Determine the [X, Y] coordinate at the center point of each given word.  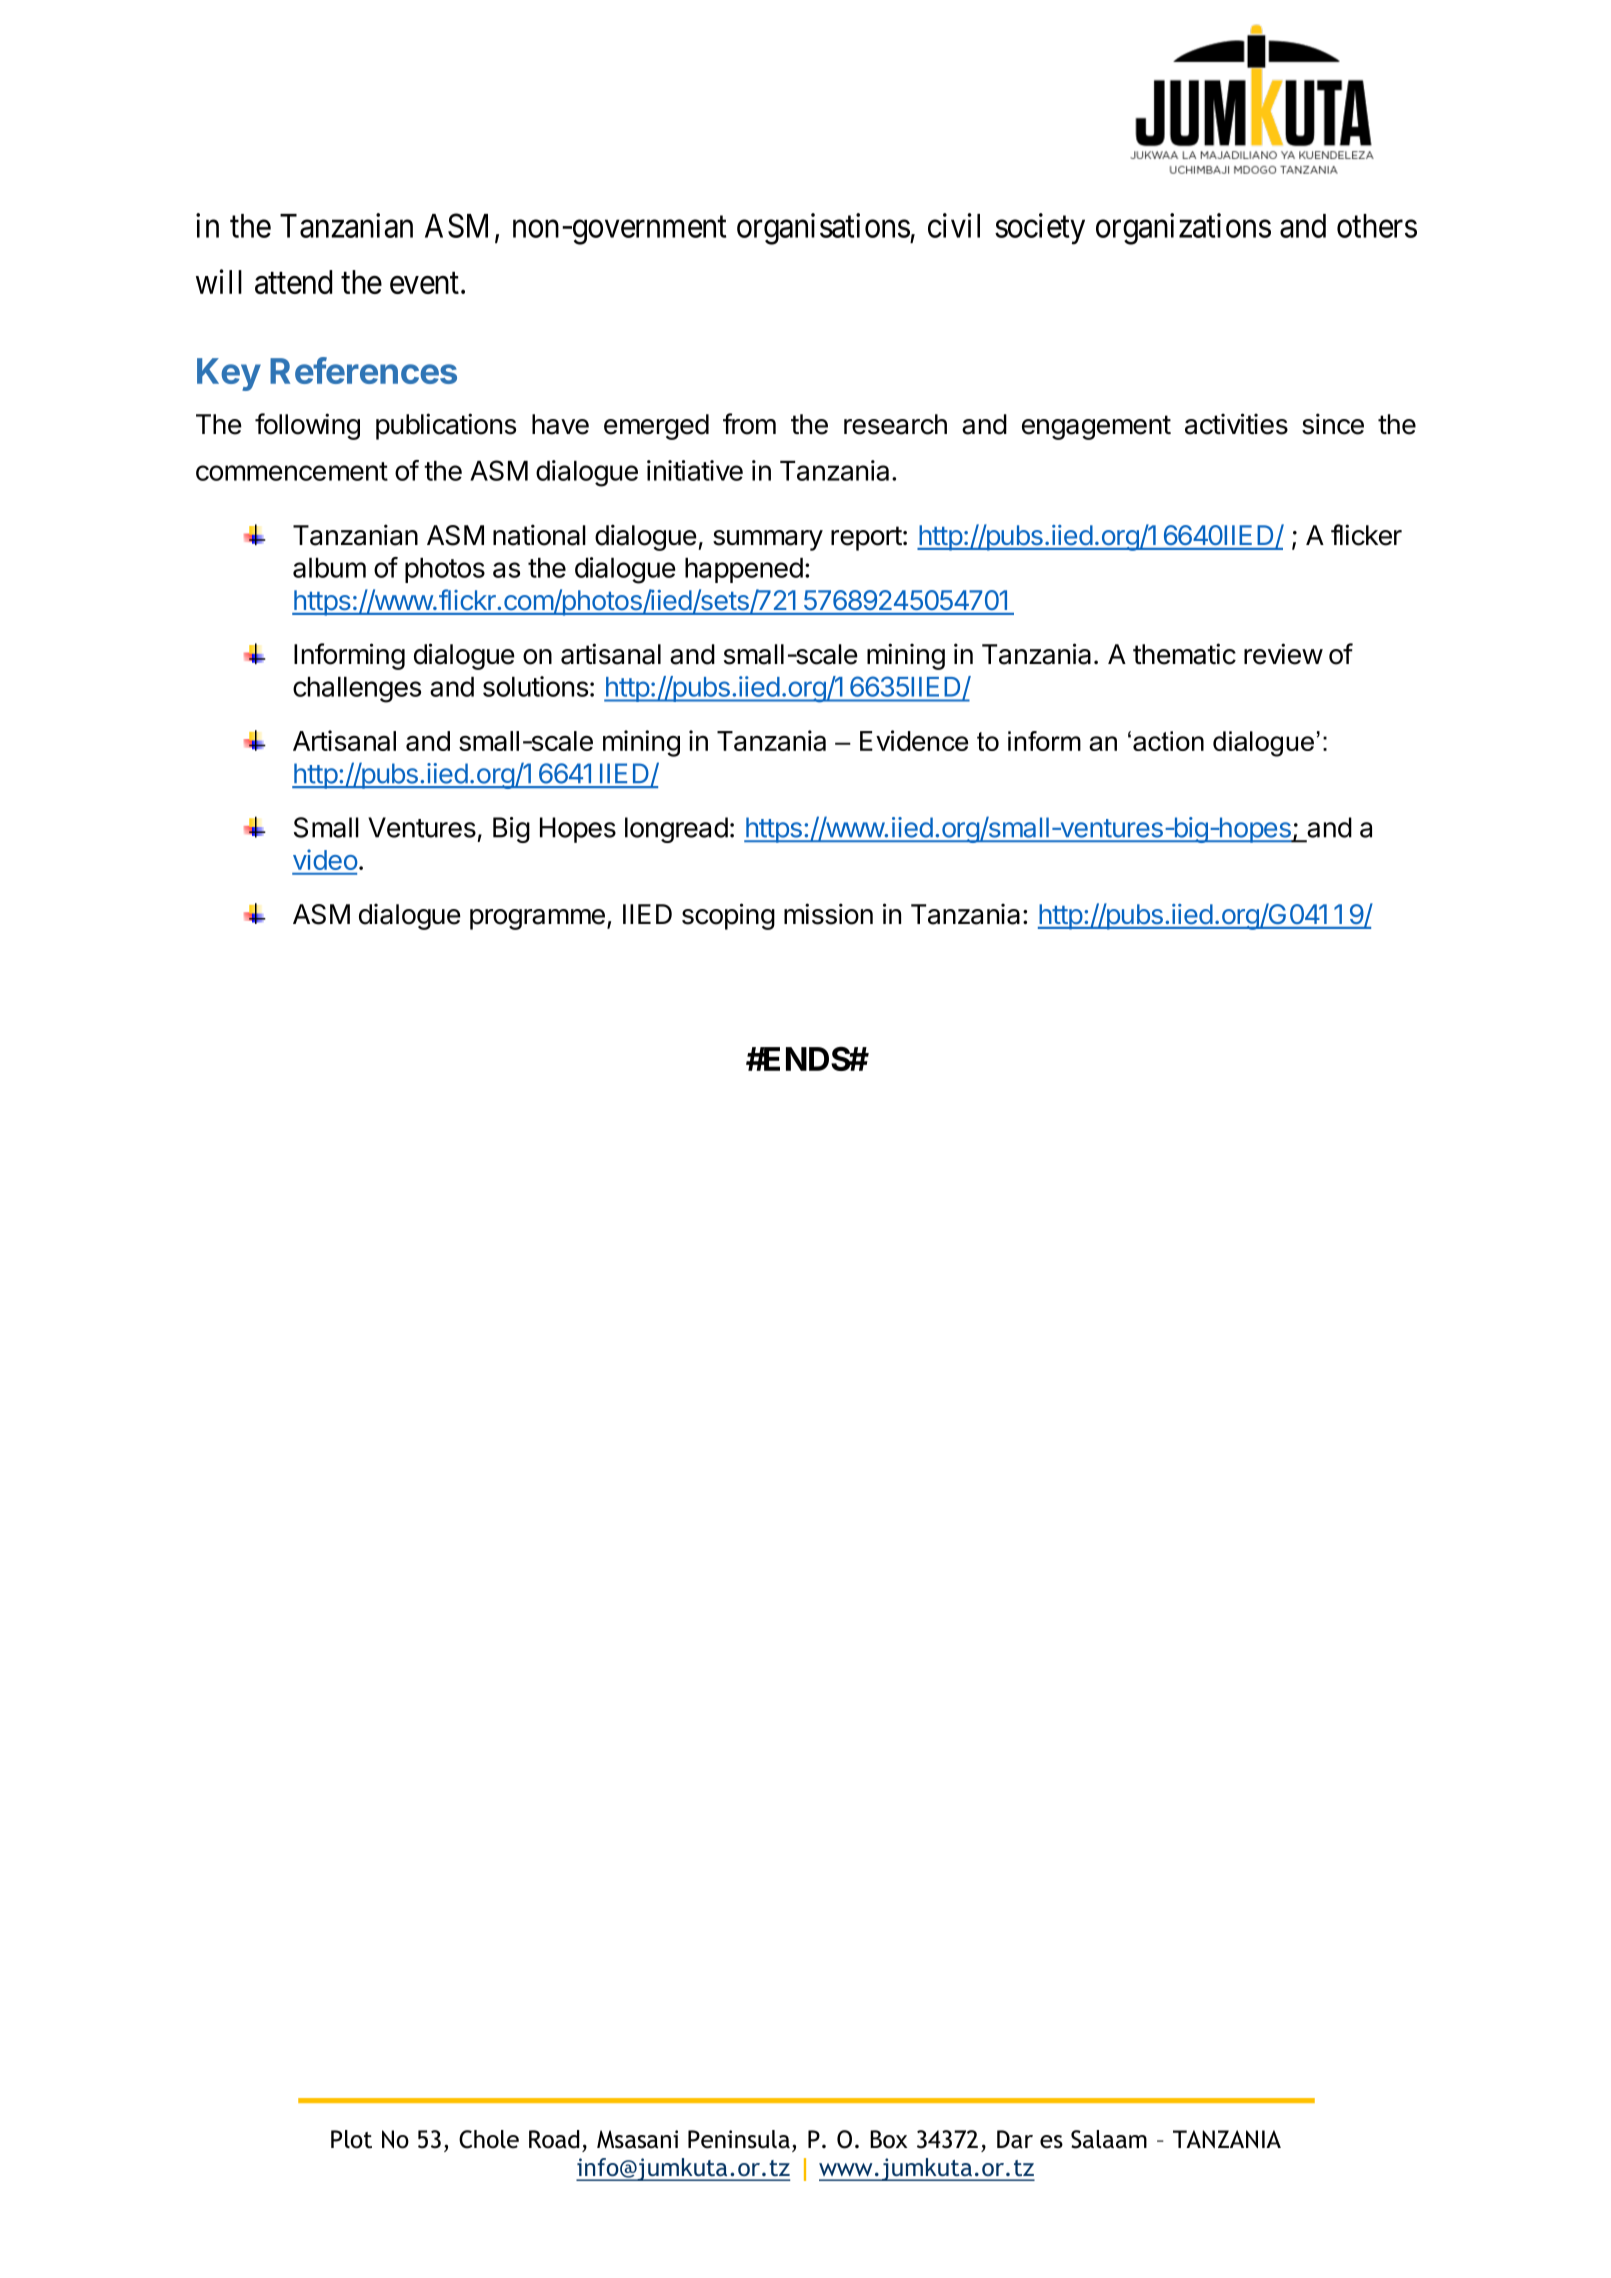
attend [293, 282]
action [1168, 741]
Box [889, 2139]
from [749, 424]
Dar [1015, 2139]
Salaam [1109, 2139]
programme [537, 919]
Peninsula [739, 2139]
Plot [351, 2139]
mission [828, 914]
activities [1236, 424]
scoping [728, 916]
